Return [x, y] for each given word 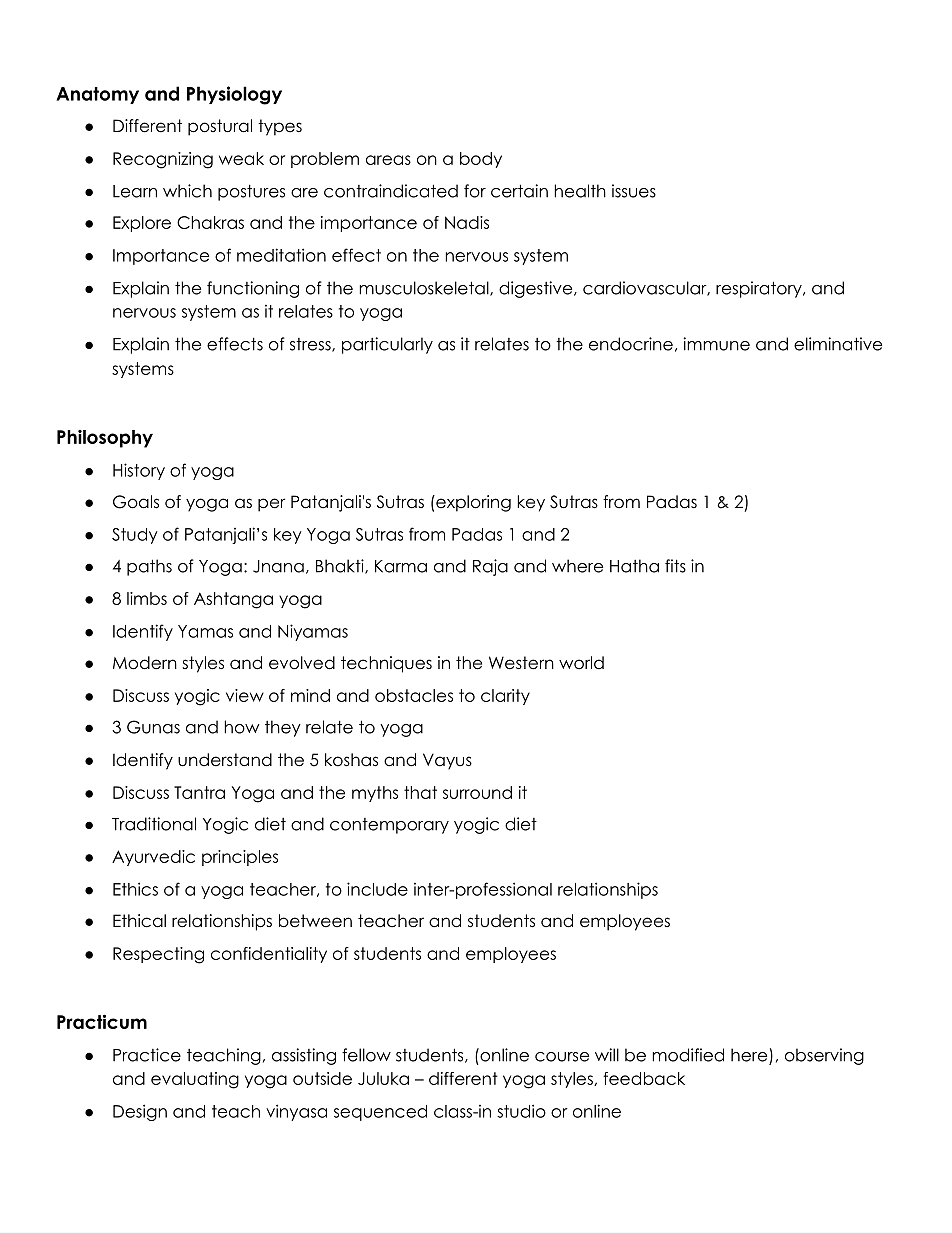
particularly [387, 345]
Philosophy [105, 439]
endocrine [631, 344]
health [580, 191]
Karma [401, 566]
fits [675, 566]
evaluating [195, 1080]
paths [149, 567]
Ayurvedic [153, 858]
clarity [505, 697]
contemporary [389, 826]
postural [220, 127]
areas [388, 160]
